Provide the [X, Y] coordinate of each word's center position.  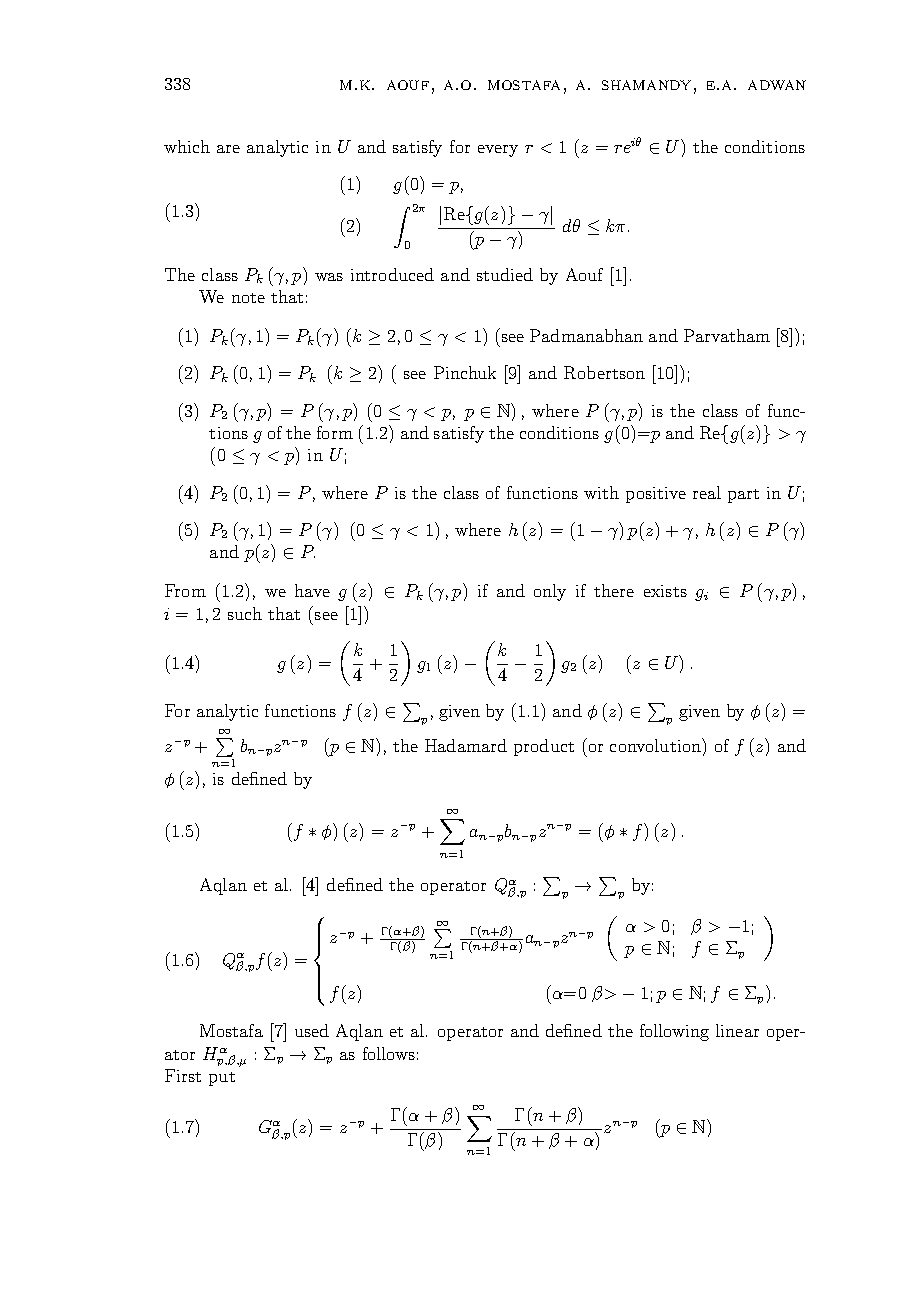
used [312, 1030]
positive [656, 495]
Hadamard [466, 745]
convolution [656, 745]
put [222, 1079]
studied [505, 274]
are [228, 149]
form [335, 432]
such [245, 613]
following [674, 1032]
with [601, 492]
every [498, 151]
